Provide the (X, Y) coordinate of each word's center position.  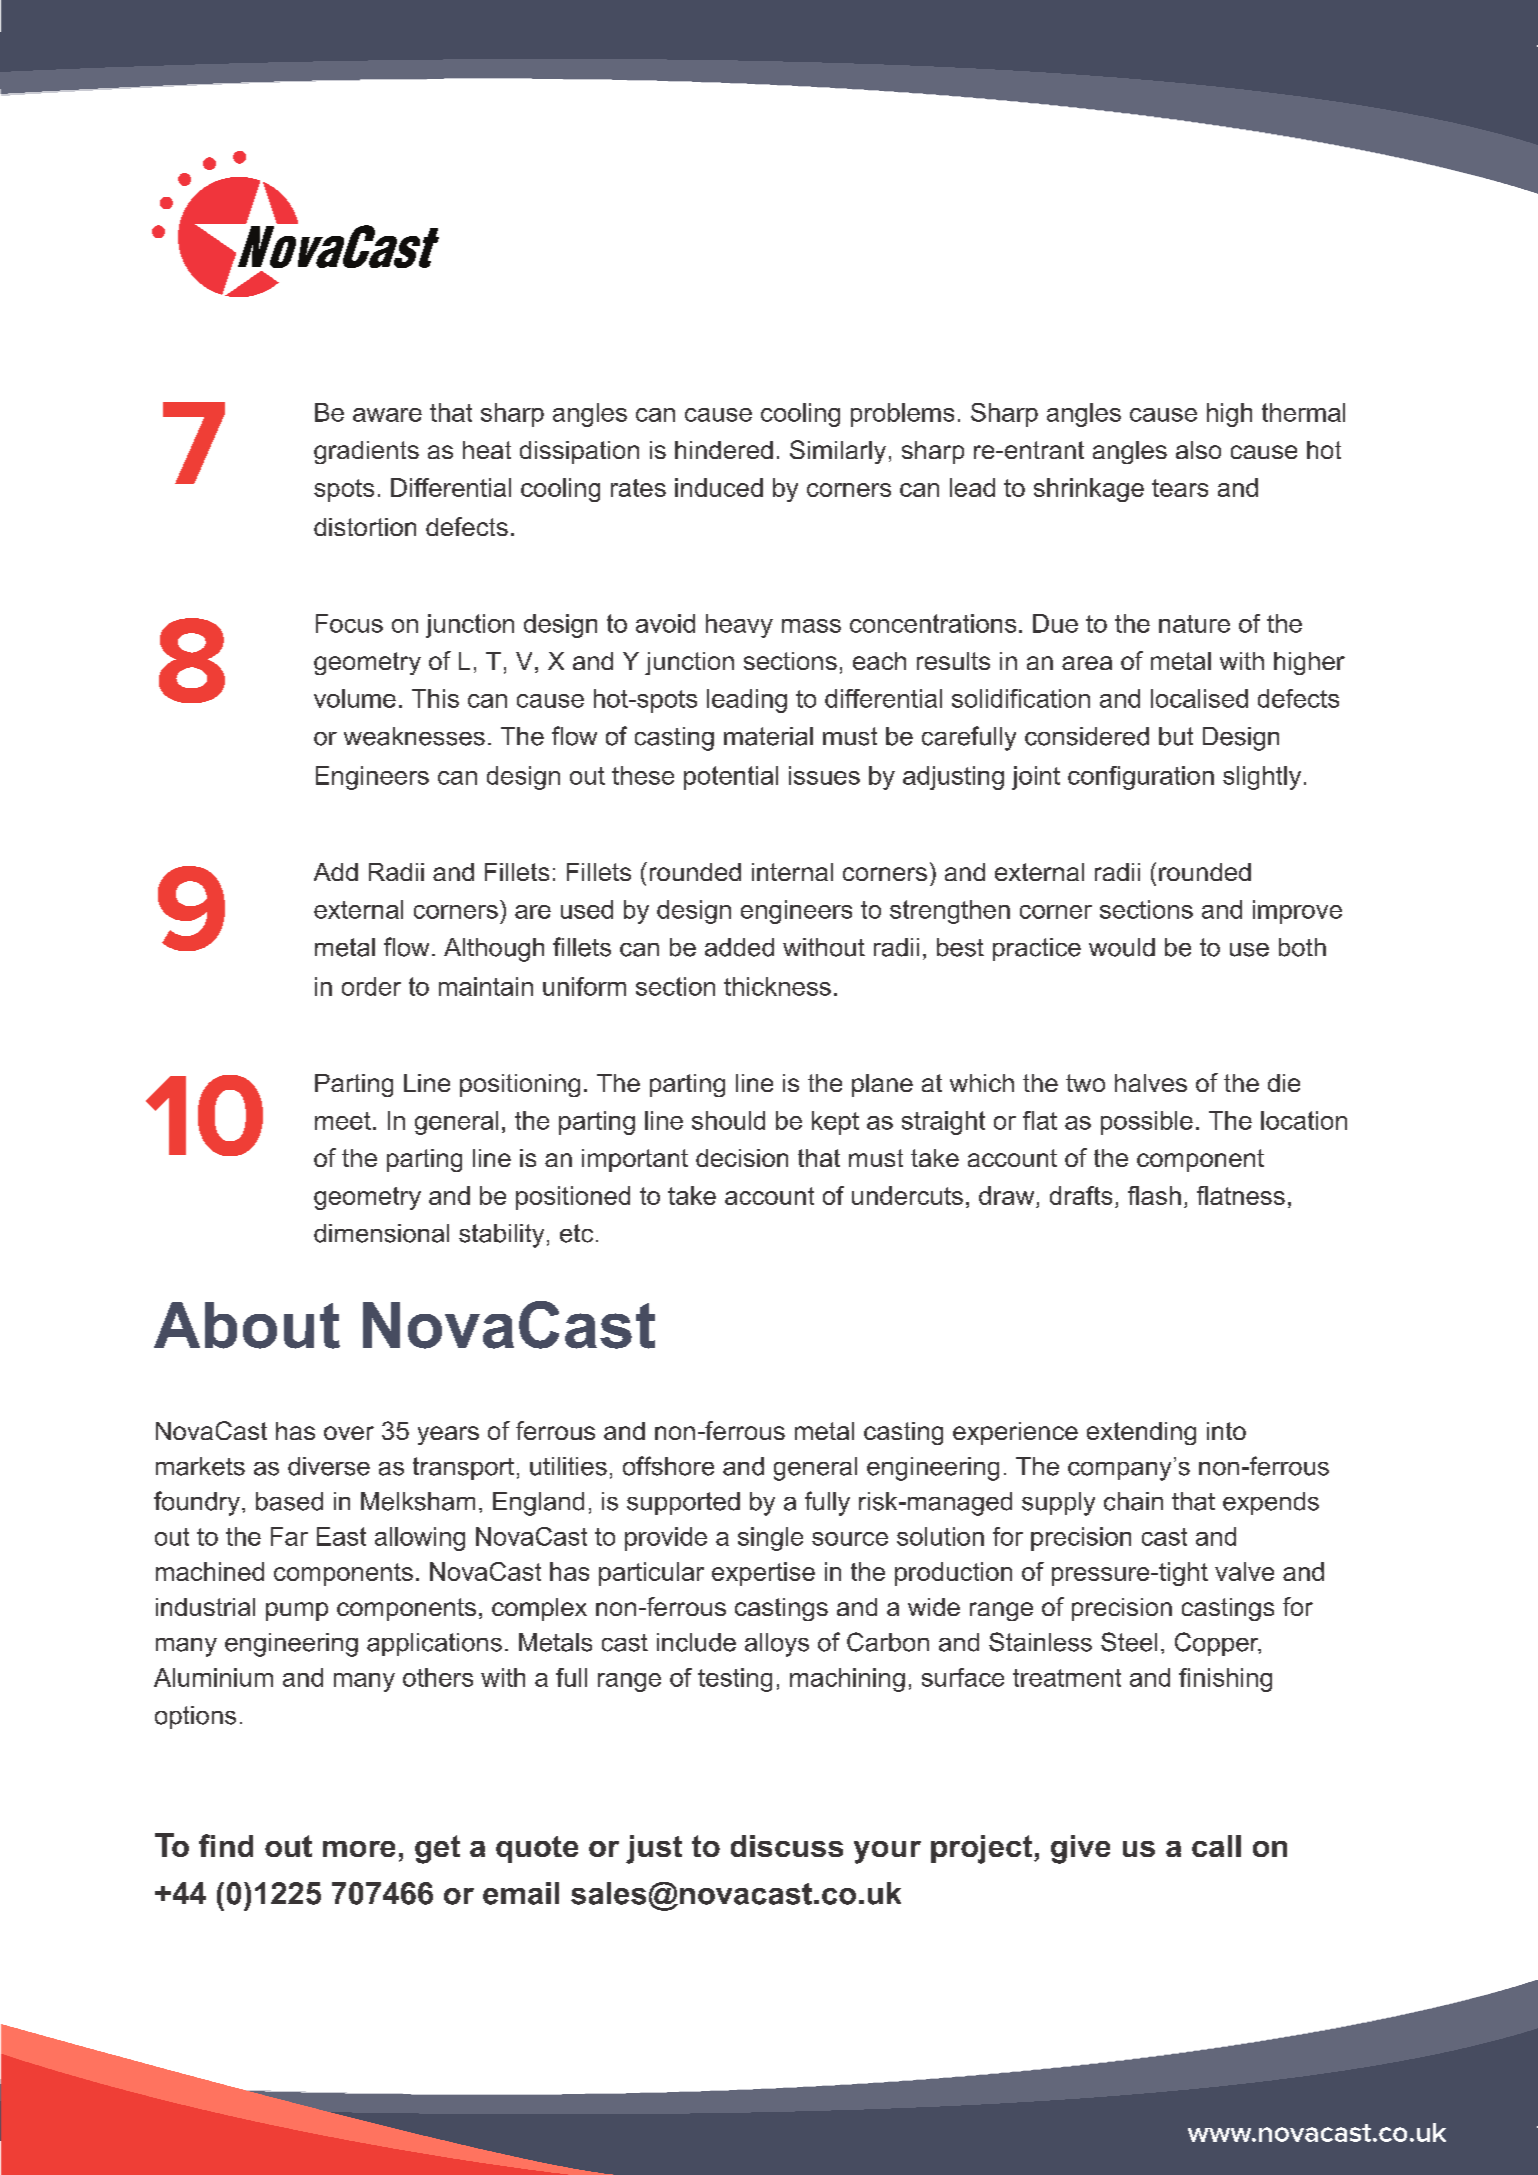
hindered (724, 450)
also (1198, 450)
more (359, 1849)
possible (1147, 1123)
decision (742, 1158)
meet (343, 1121)
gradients (366, 452)
